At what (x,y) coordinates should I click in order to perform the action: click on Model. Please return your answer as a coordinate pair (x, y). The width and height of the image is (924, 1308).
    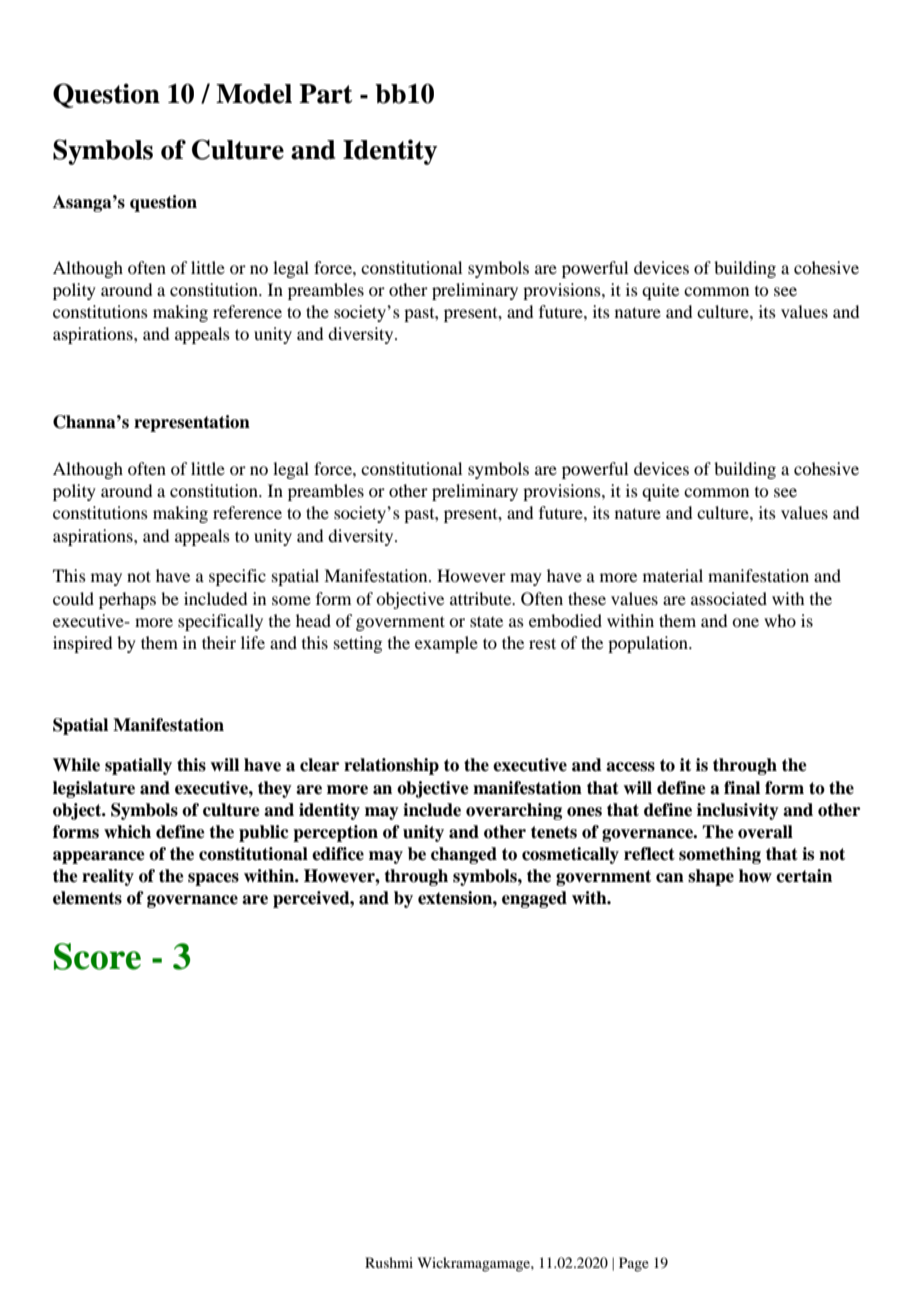
    Looking at the image, I should click on (254, 94).
